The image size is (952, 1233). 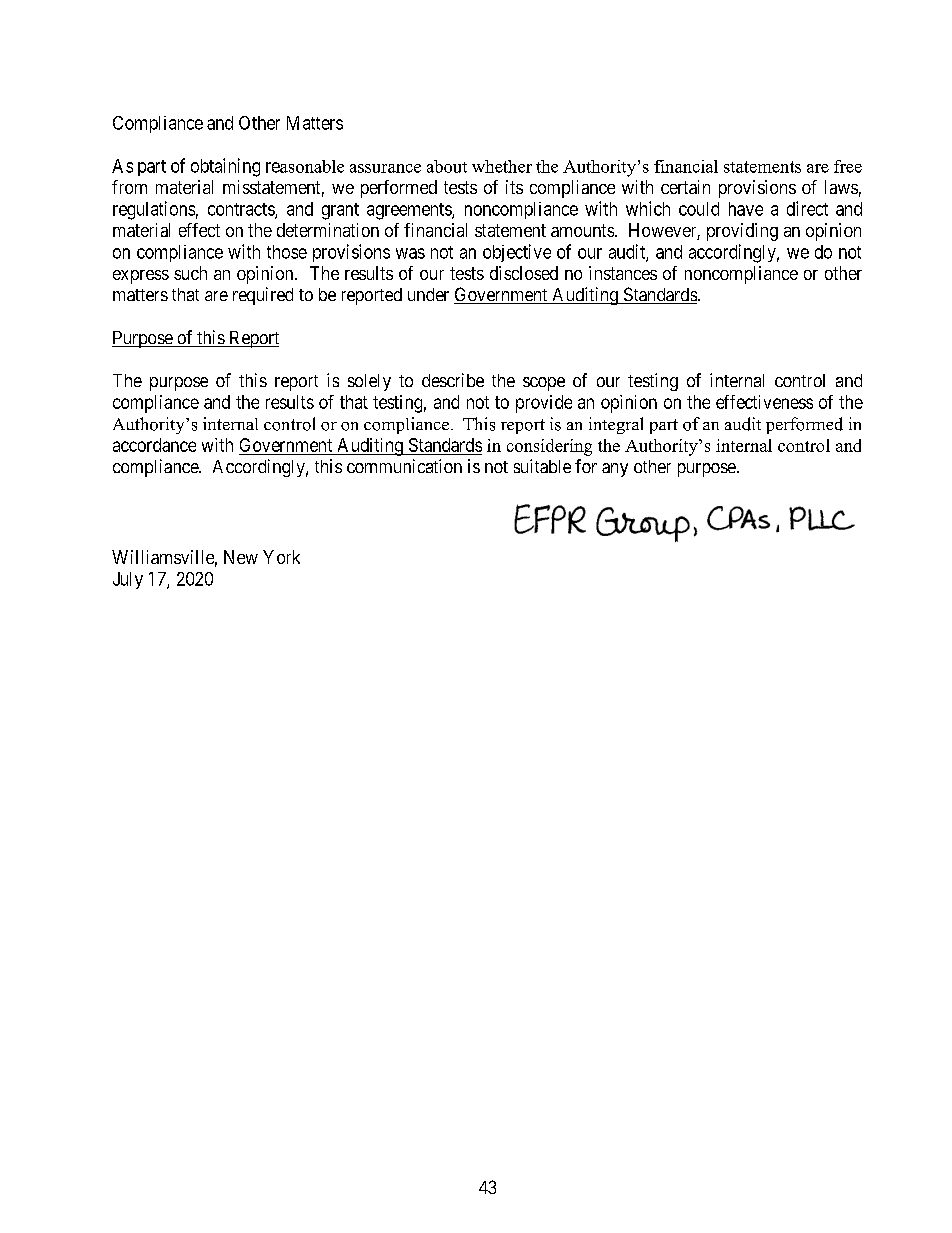 What do you see at coordinates (369, 382) in the page?
I see `solely` at bounding box center [369, 382].
